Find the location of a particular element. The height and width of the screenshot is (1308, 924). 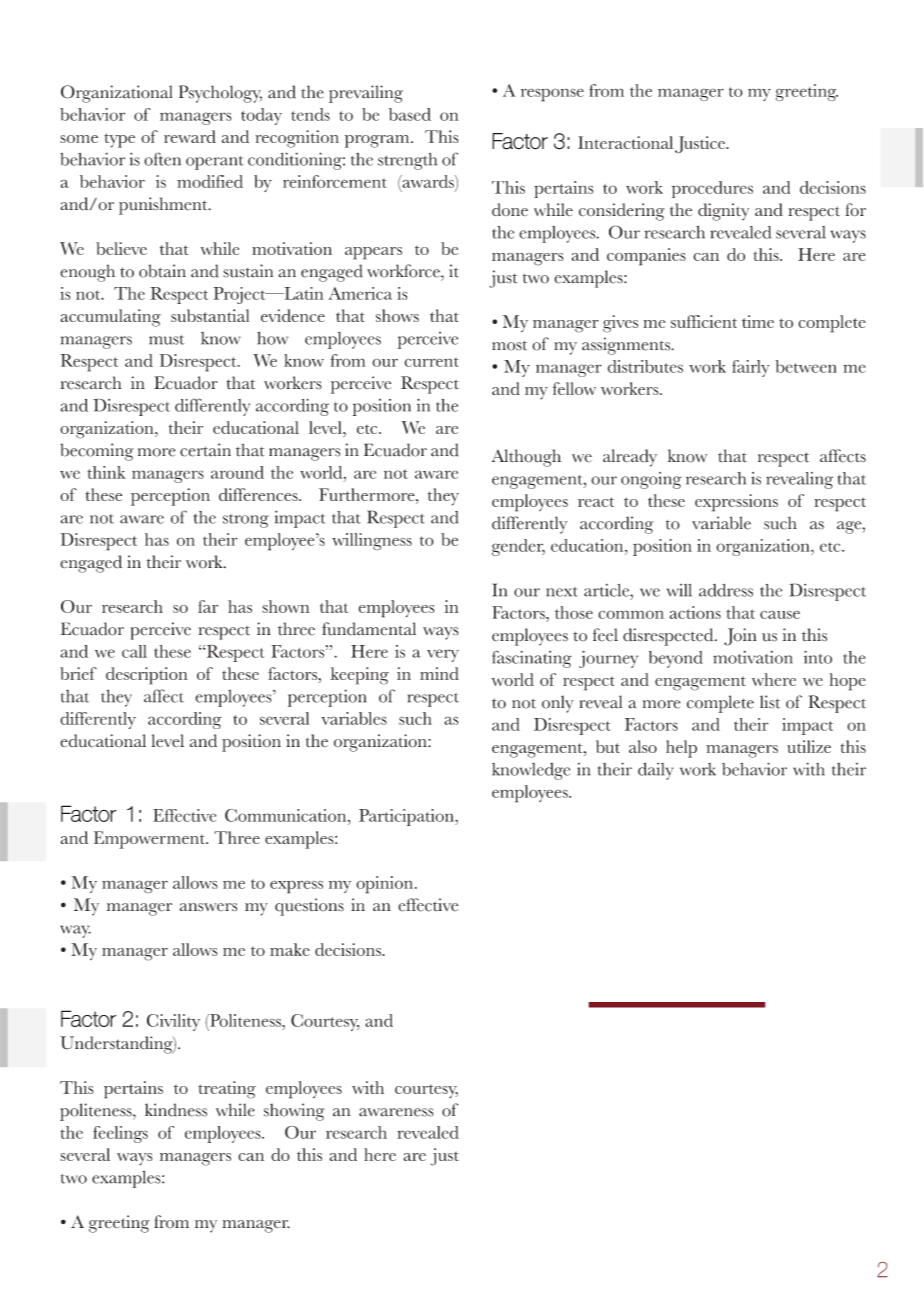

Although is located at coordinates (526, 458).
